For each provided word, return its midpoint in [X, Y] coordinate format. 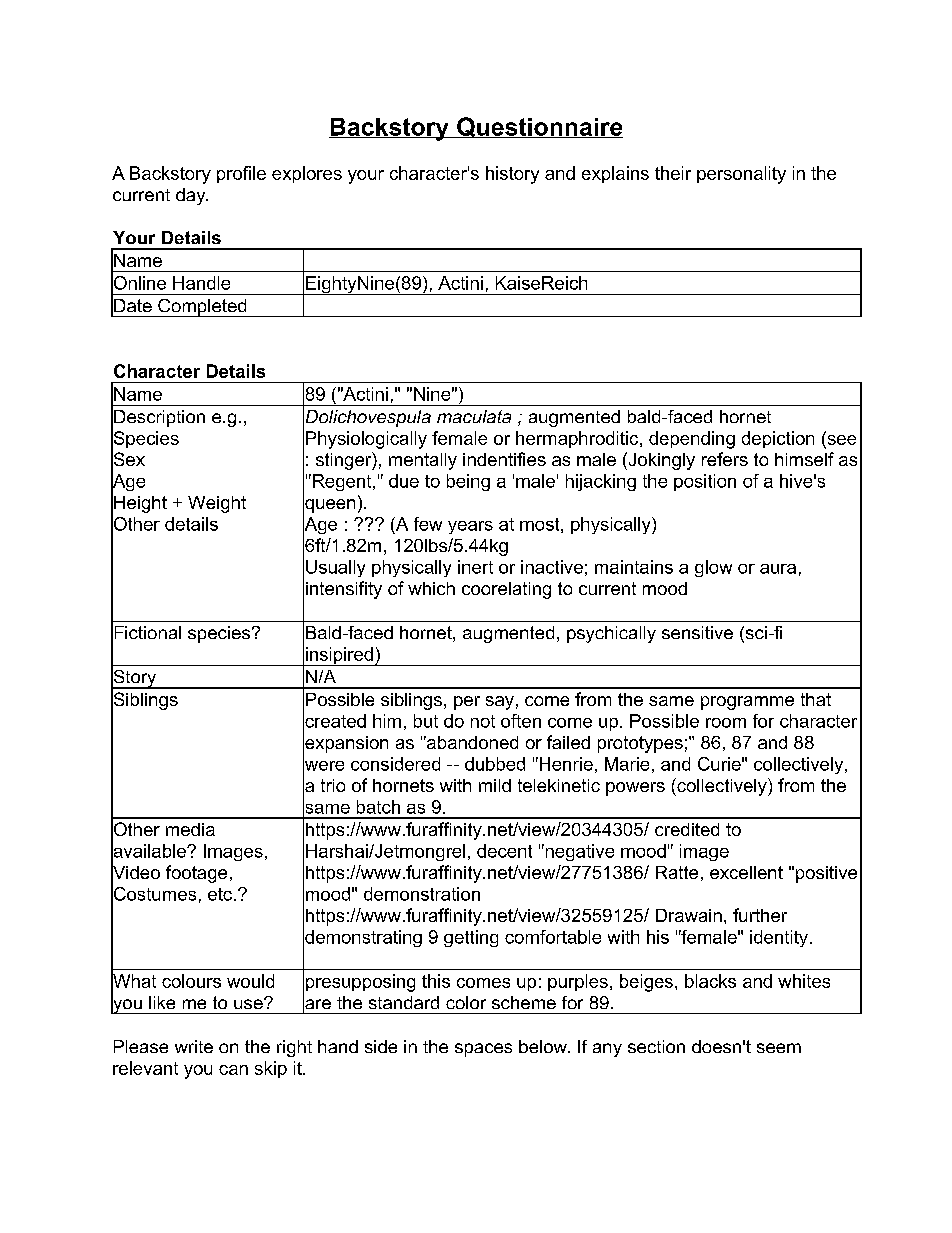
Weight [217, 504]
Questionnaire [539, 127]
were [323, 765]
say [500, 703]
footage [196, 874]
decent [504, 851]
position [705, 482]
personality [741, 175]
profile [241, 174]
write [194, 1046]
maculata [474, 416]
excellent [746, 872]
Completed [202, 308]
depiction [778, 439]
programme [747, 703]
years [470, 527]
